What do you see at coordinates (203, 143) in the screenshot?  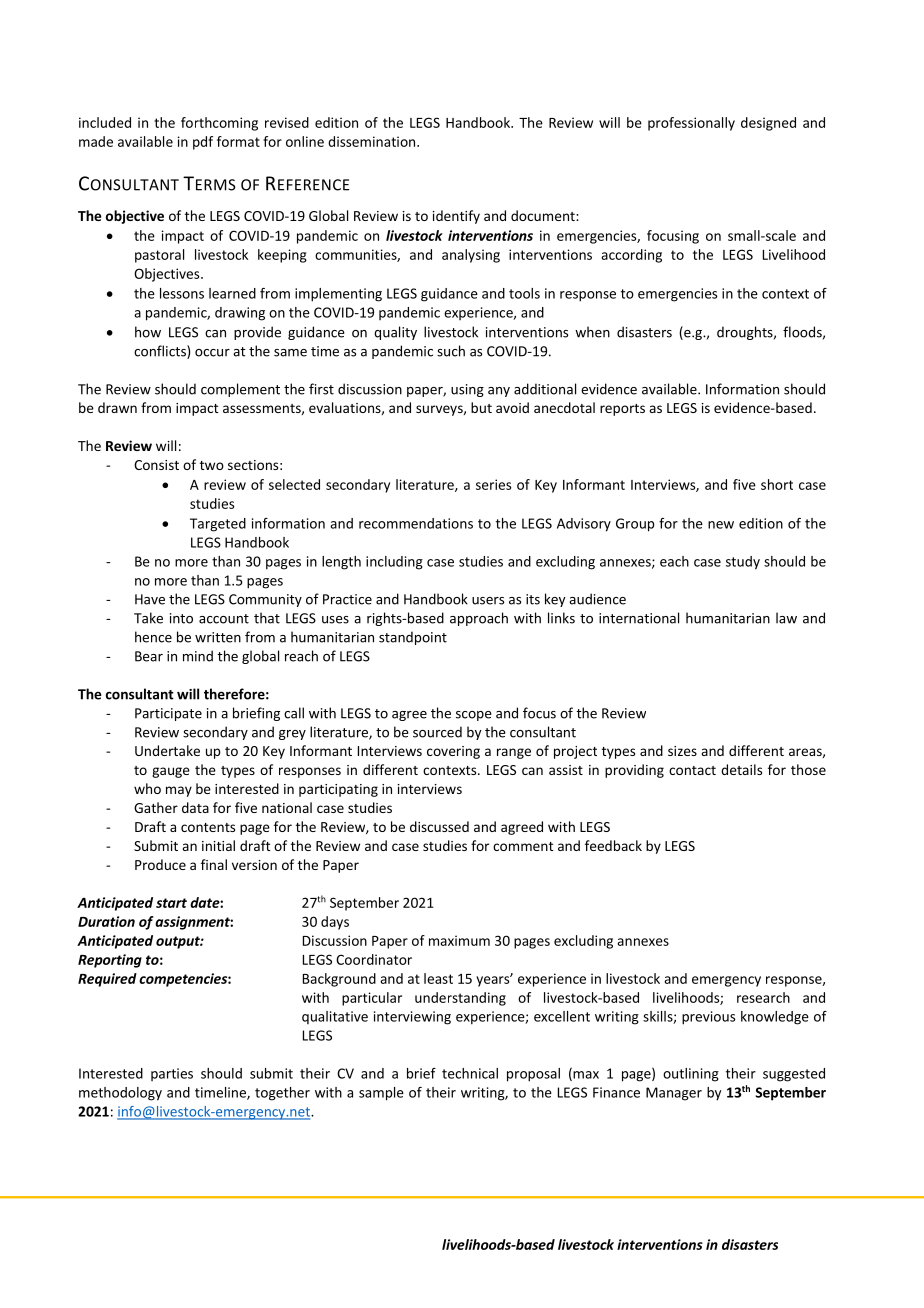 I see `pdf` at bounding box center [203, 143].
